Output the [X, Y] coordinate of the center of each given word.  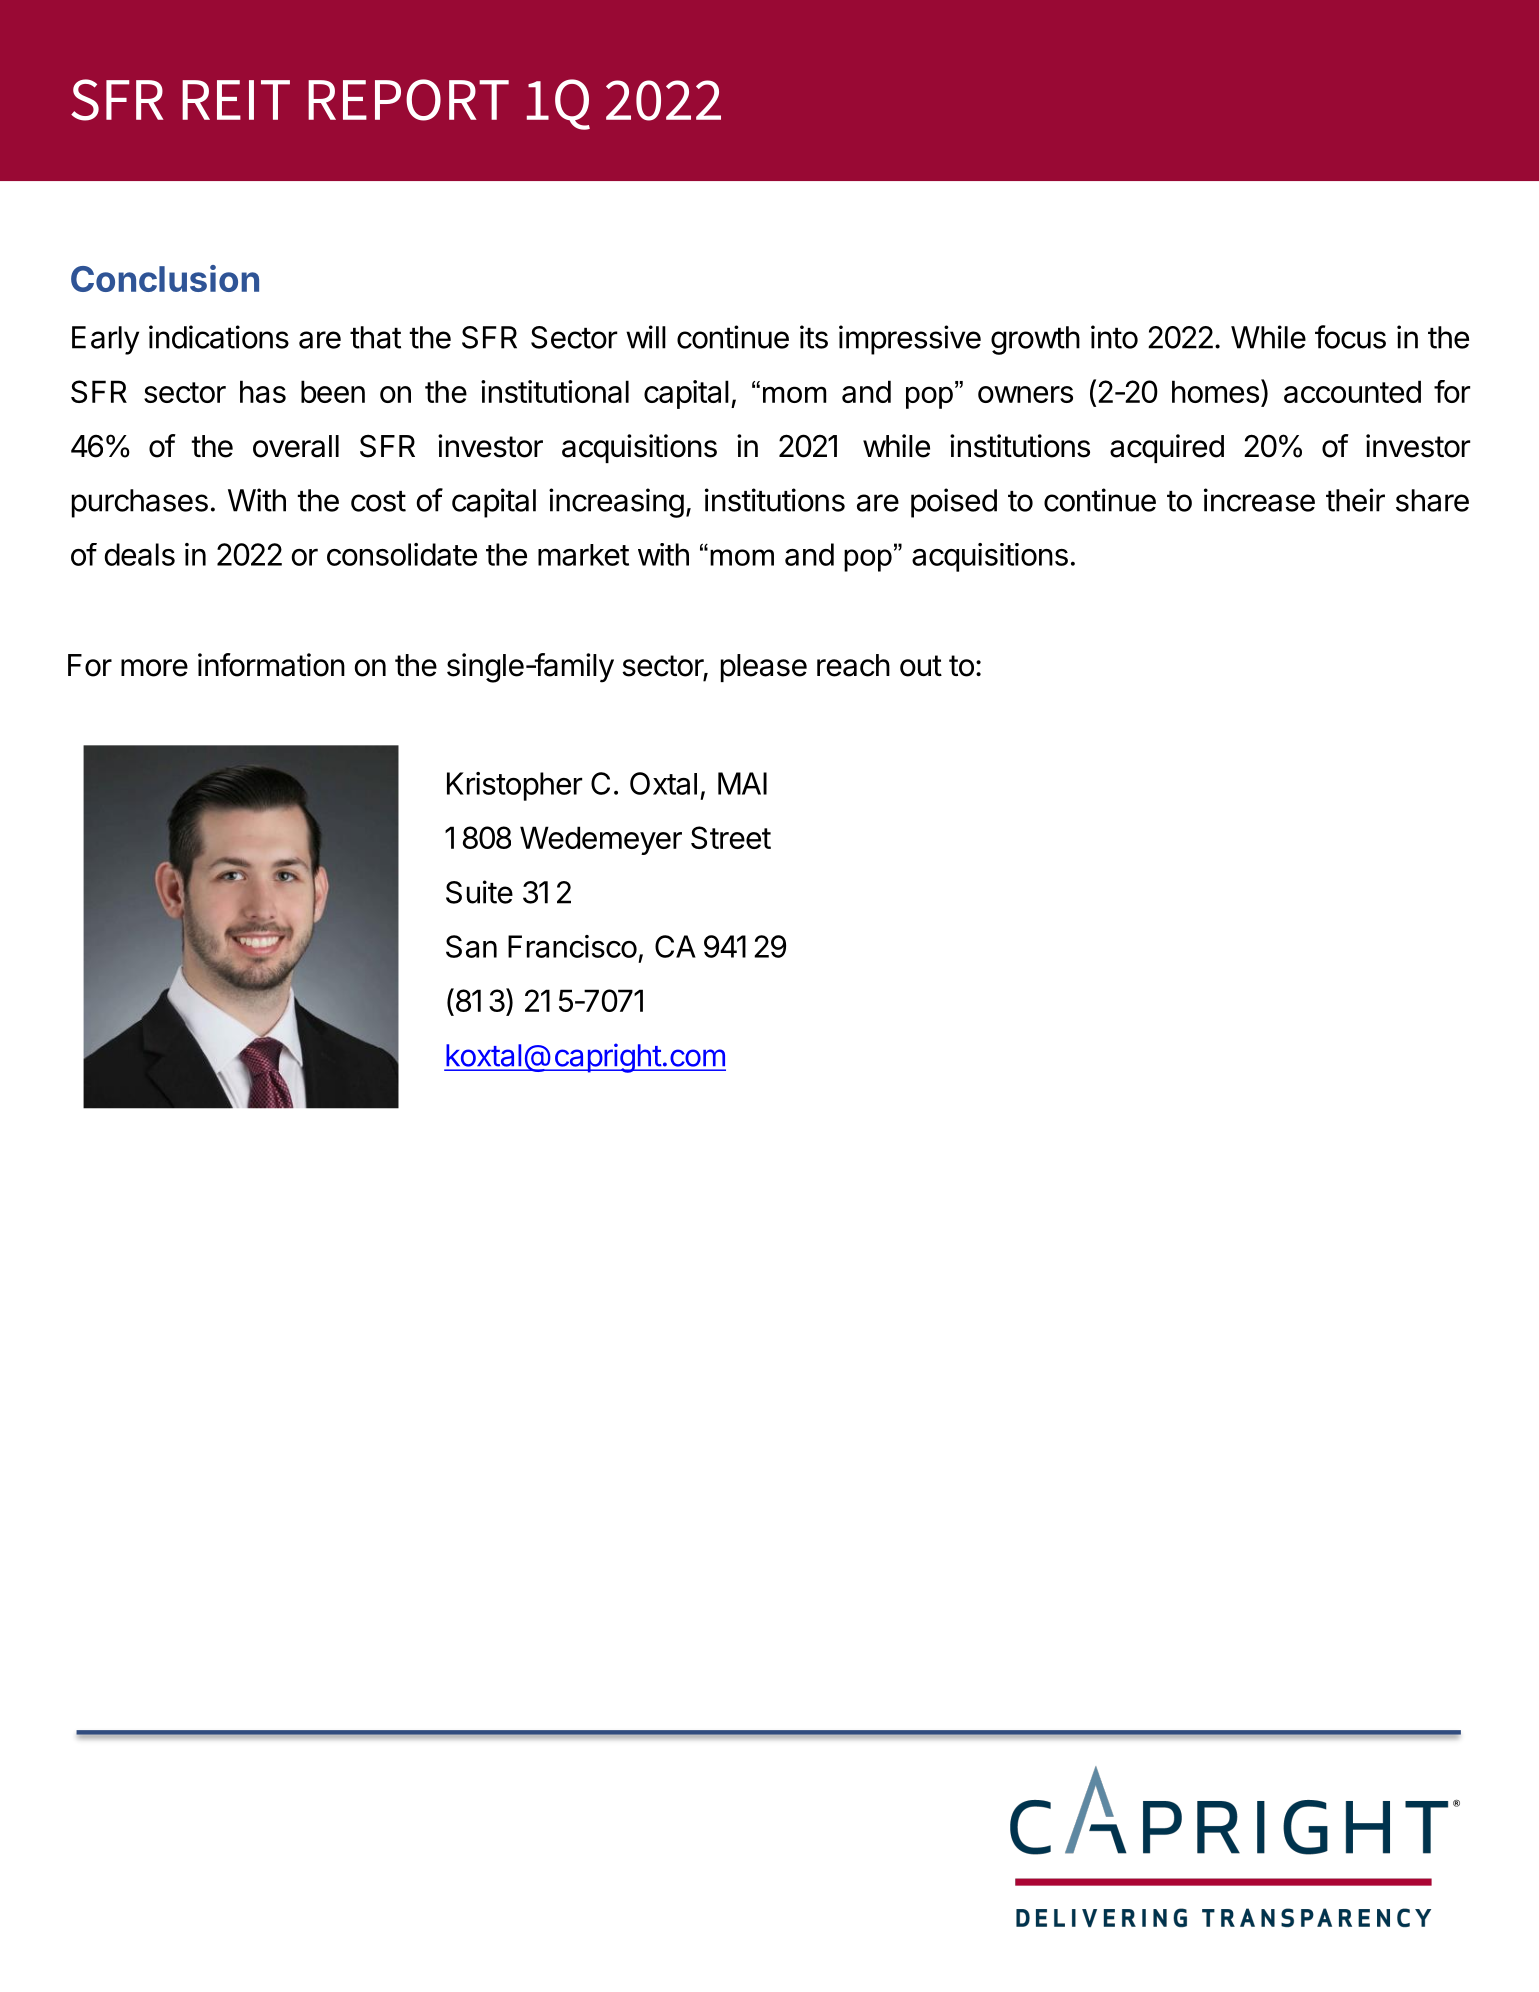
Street [731, 837]
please [764, 668]
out [921, 666]
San [471, 946]
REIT [236, 100]
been [333, 391]
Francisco [572, 946]
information [271, 665]
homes [1215, 391]
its [814, 337]
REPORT [408, 100]
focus [1350, 337]
